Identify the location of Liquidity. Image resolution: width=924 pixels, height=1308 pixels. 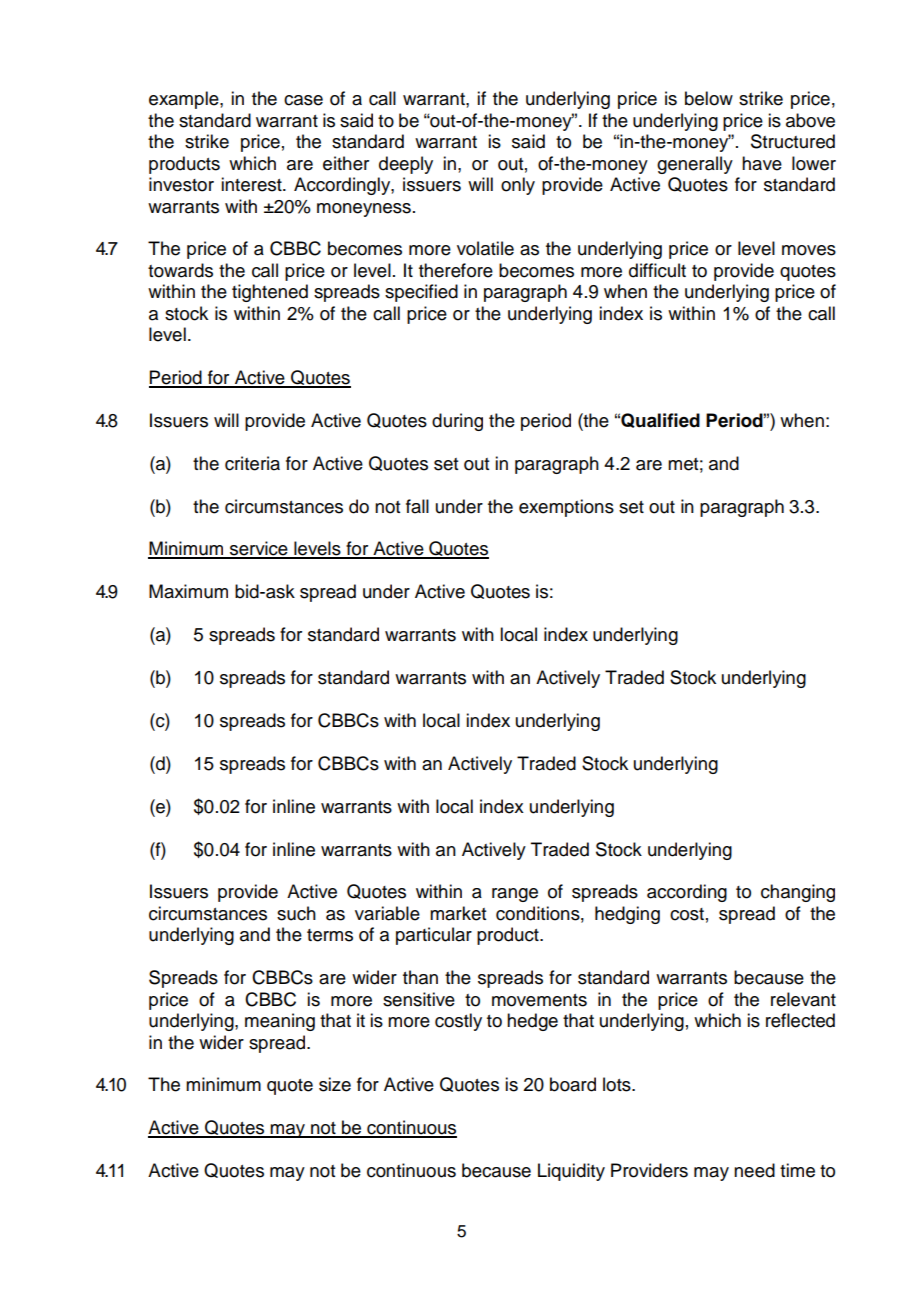
(571, 1172).
